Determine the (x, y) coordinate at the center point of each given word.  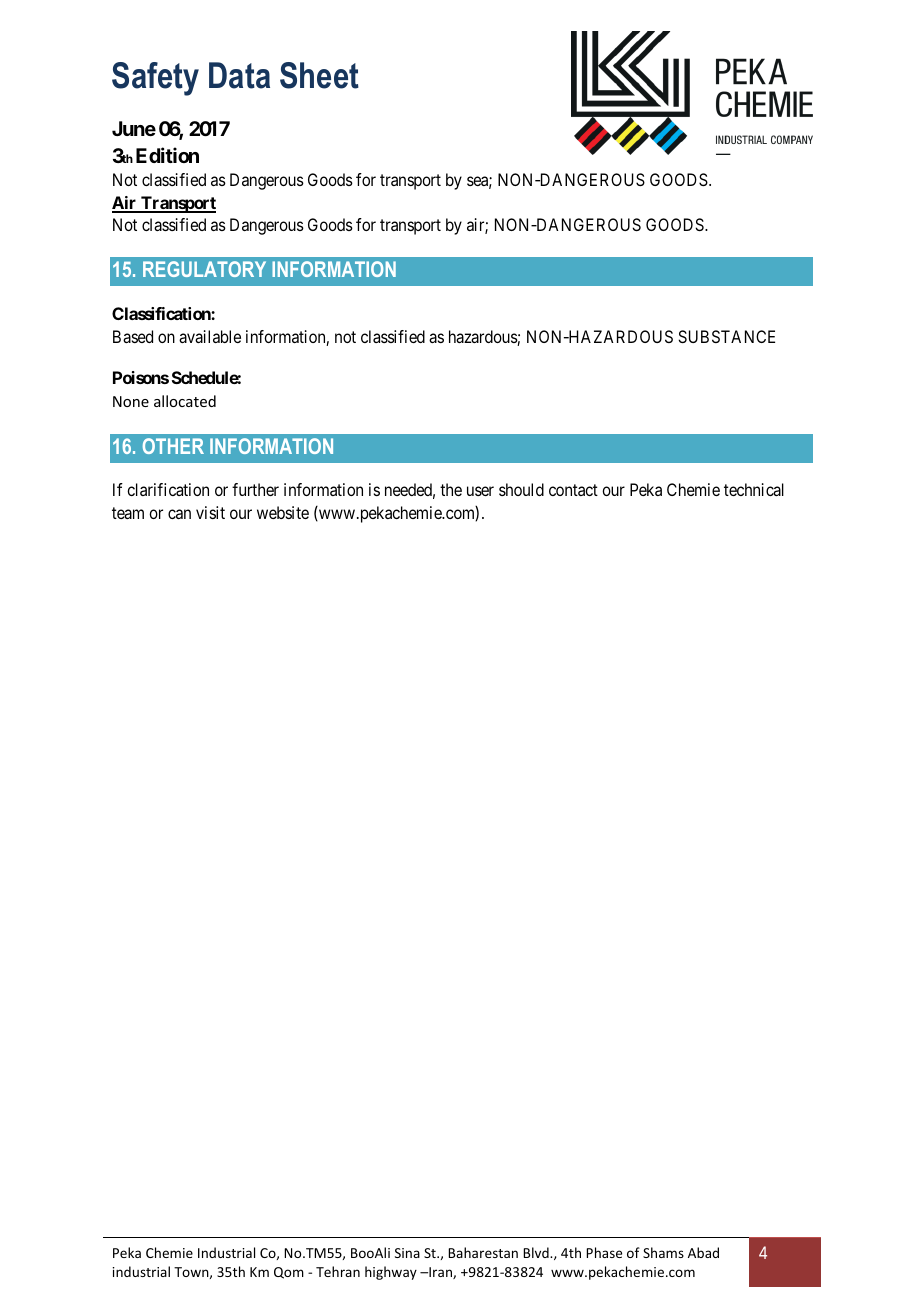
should (521, 489)
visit (210, 512)
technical (754, 489)
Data (239, 75)
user (480, 491)
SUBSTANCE (726, 336)
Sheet (319, 75)
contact (573, 490)
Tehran (338, 1271)
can (179, 514)
